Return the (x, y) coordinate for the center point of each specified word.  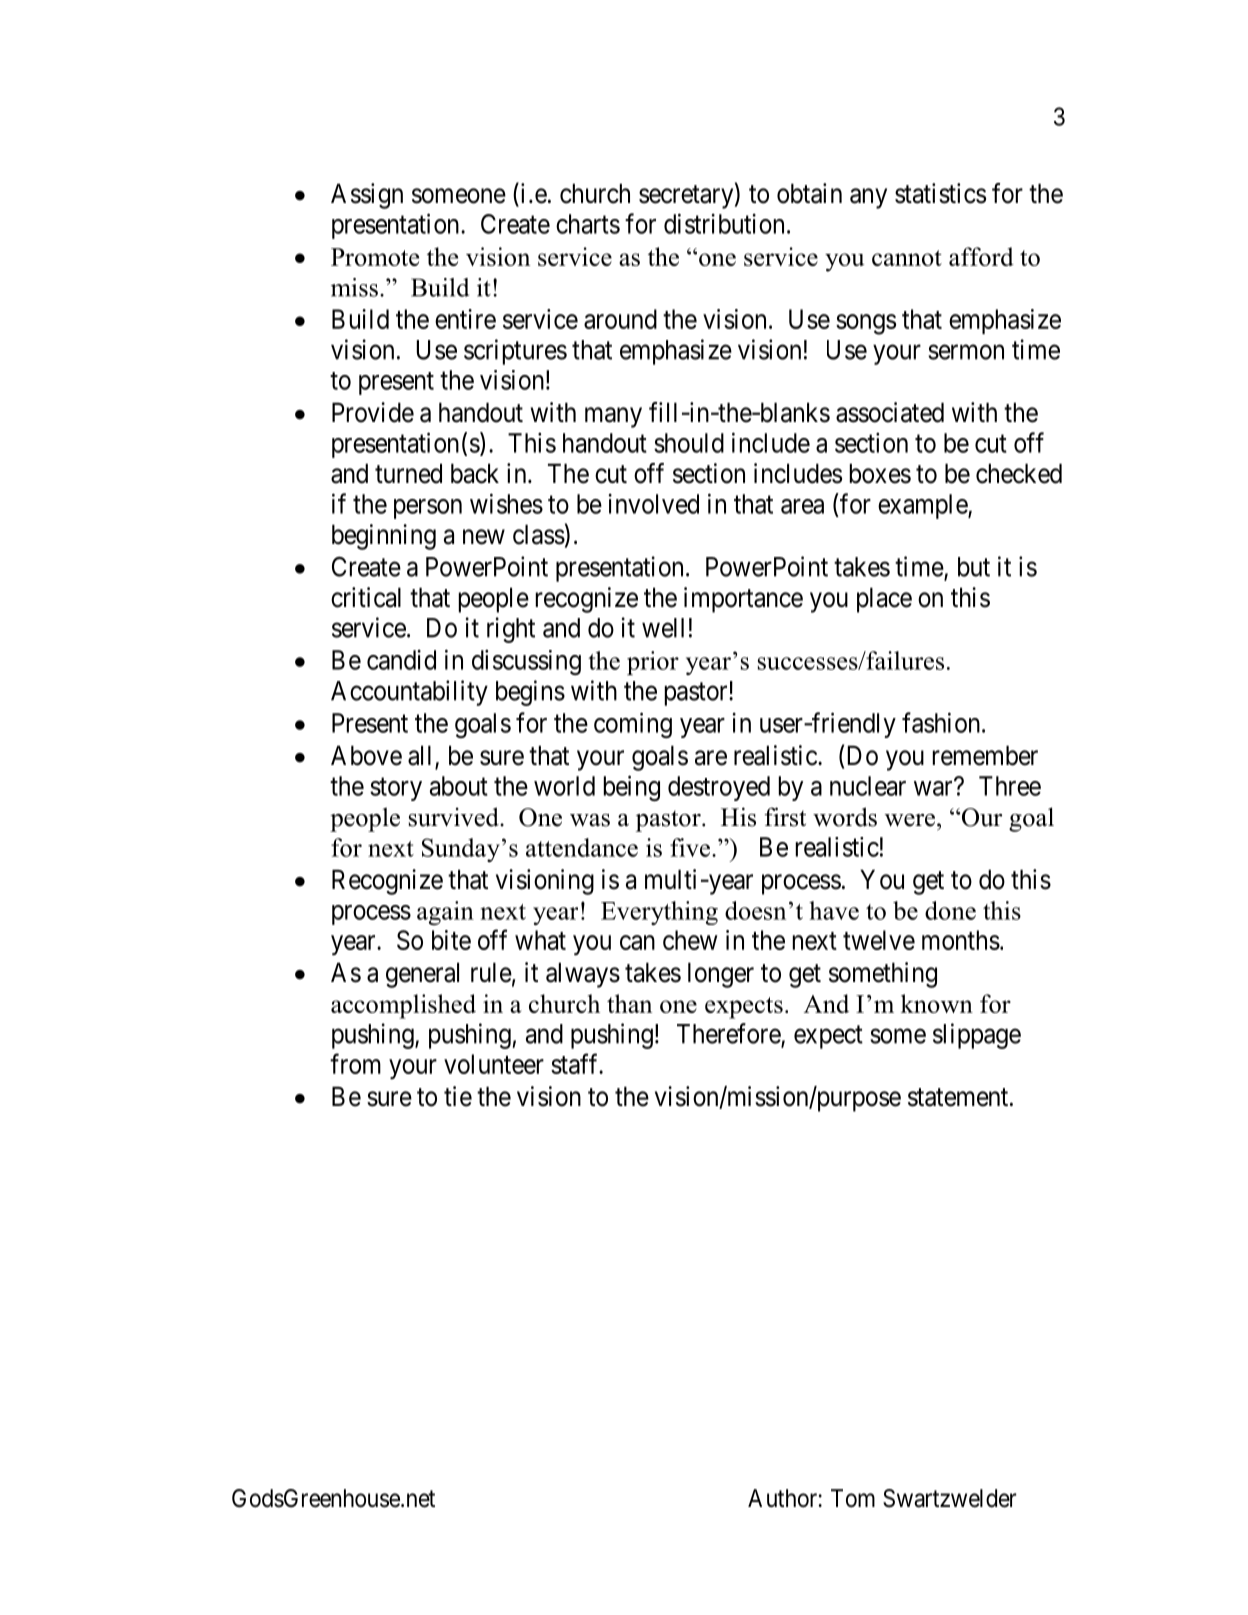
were (911, 820)
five (691, 847)
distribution (724, 223)
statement (959, 1097)
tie (458, 1096)
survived (455, 817)
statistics (940, 193)
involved (653, 504)
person (428, 509)
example (923, 506)
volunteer (494, 1064)
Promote (375, 257)
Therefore (729, 1034)
